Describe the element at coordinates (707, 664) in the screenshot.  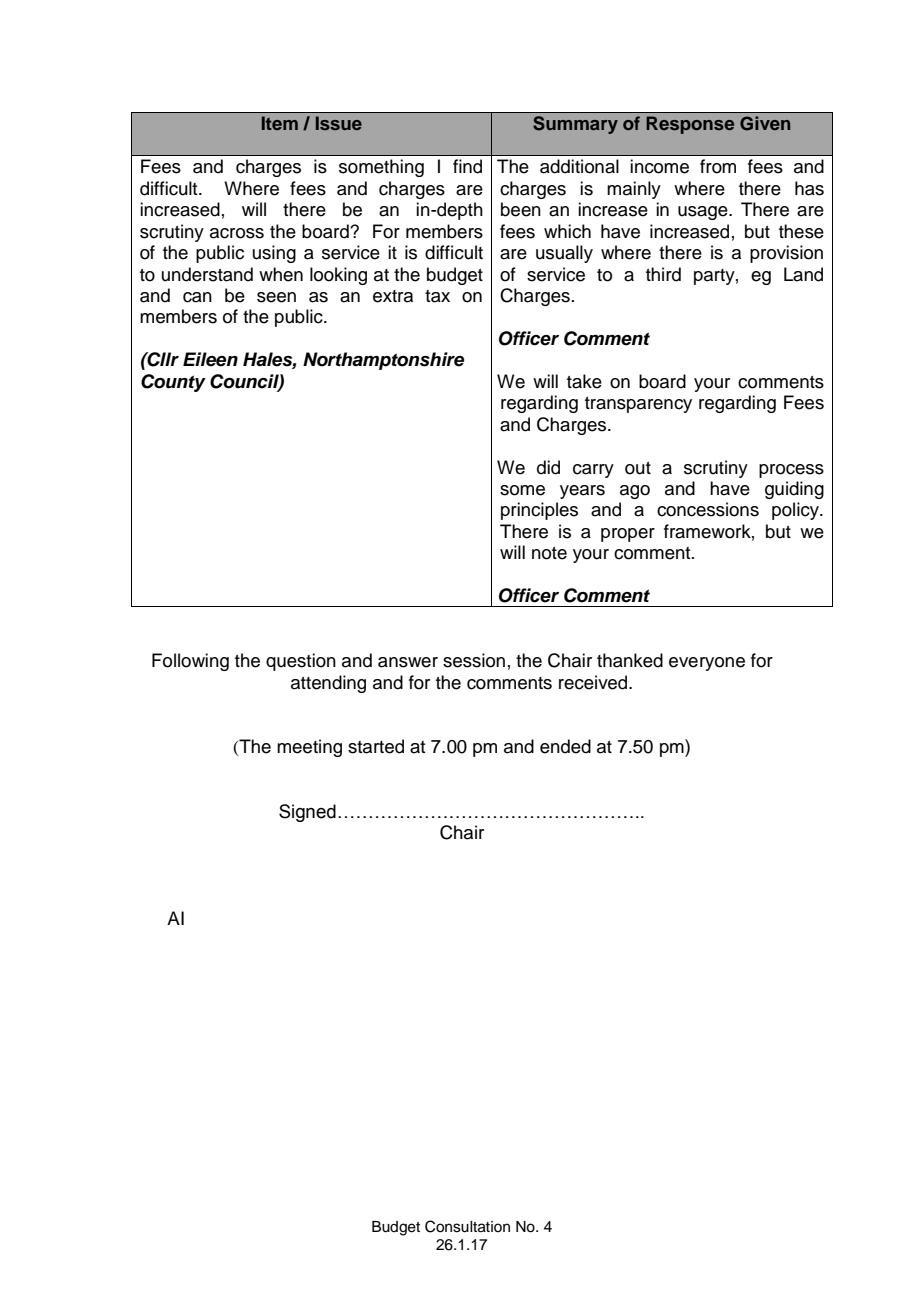
I see `everyone` at that location.
